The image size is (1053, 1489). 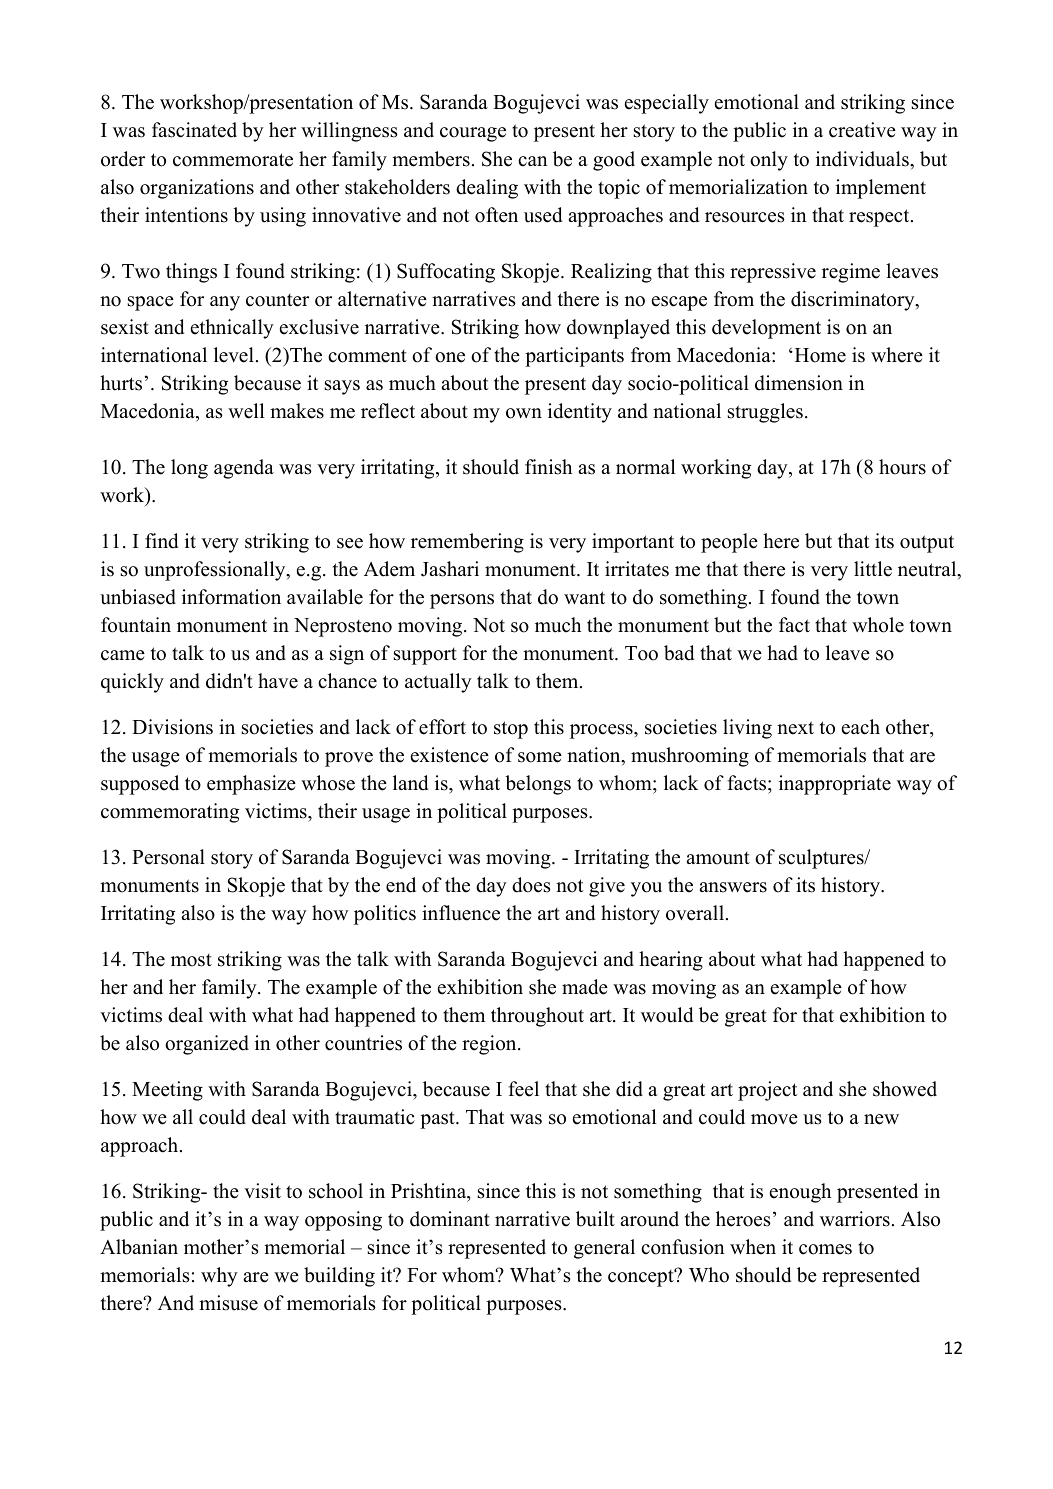 I want to click on region, so click(x=490, y=1045).
